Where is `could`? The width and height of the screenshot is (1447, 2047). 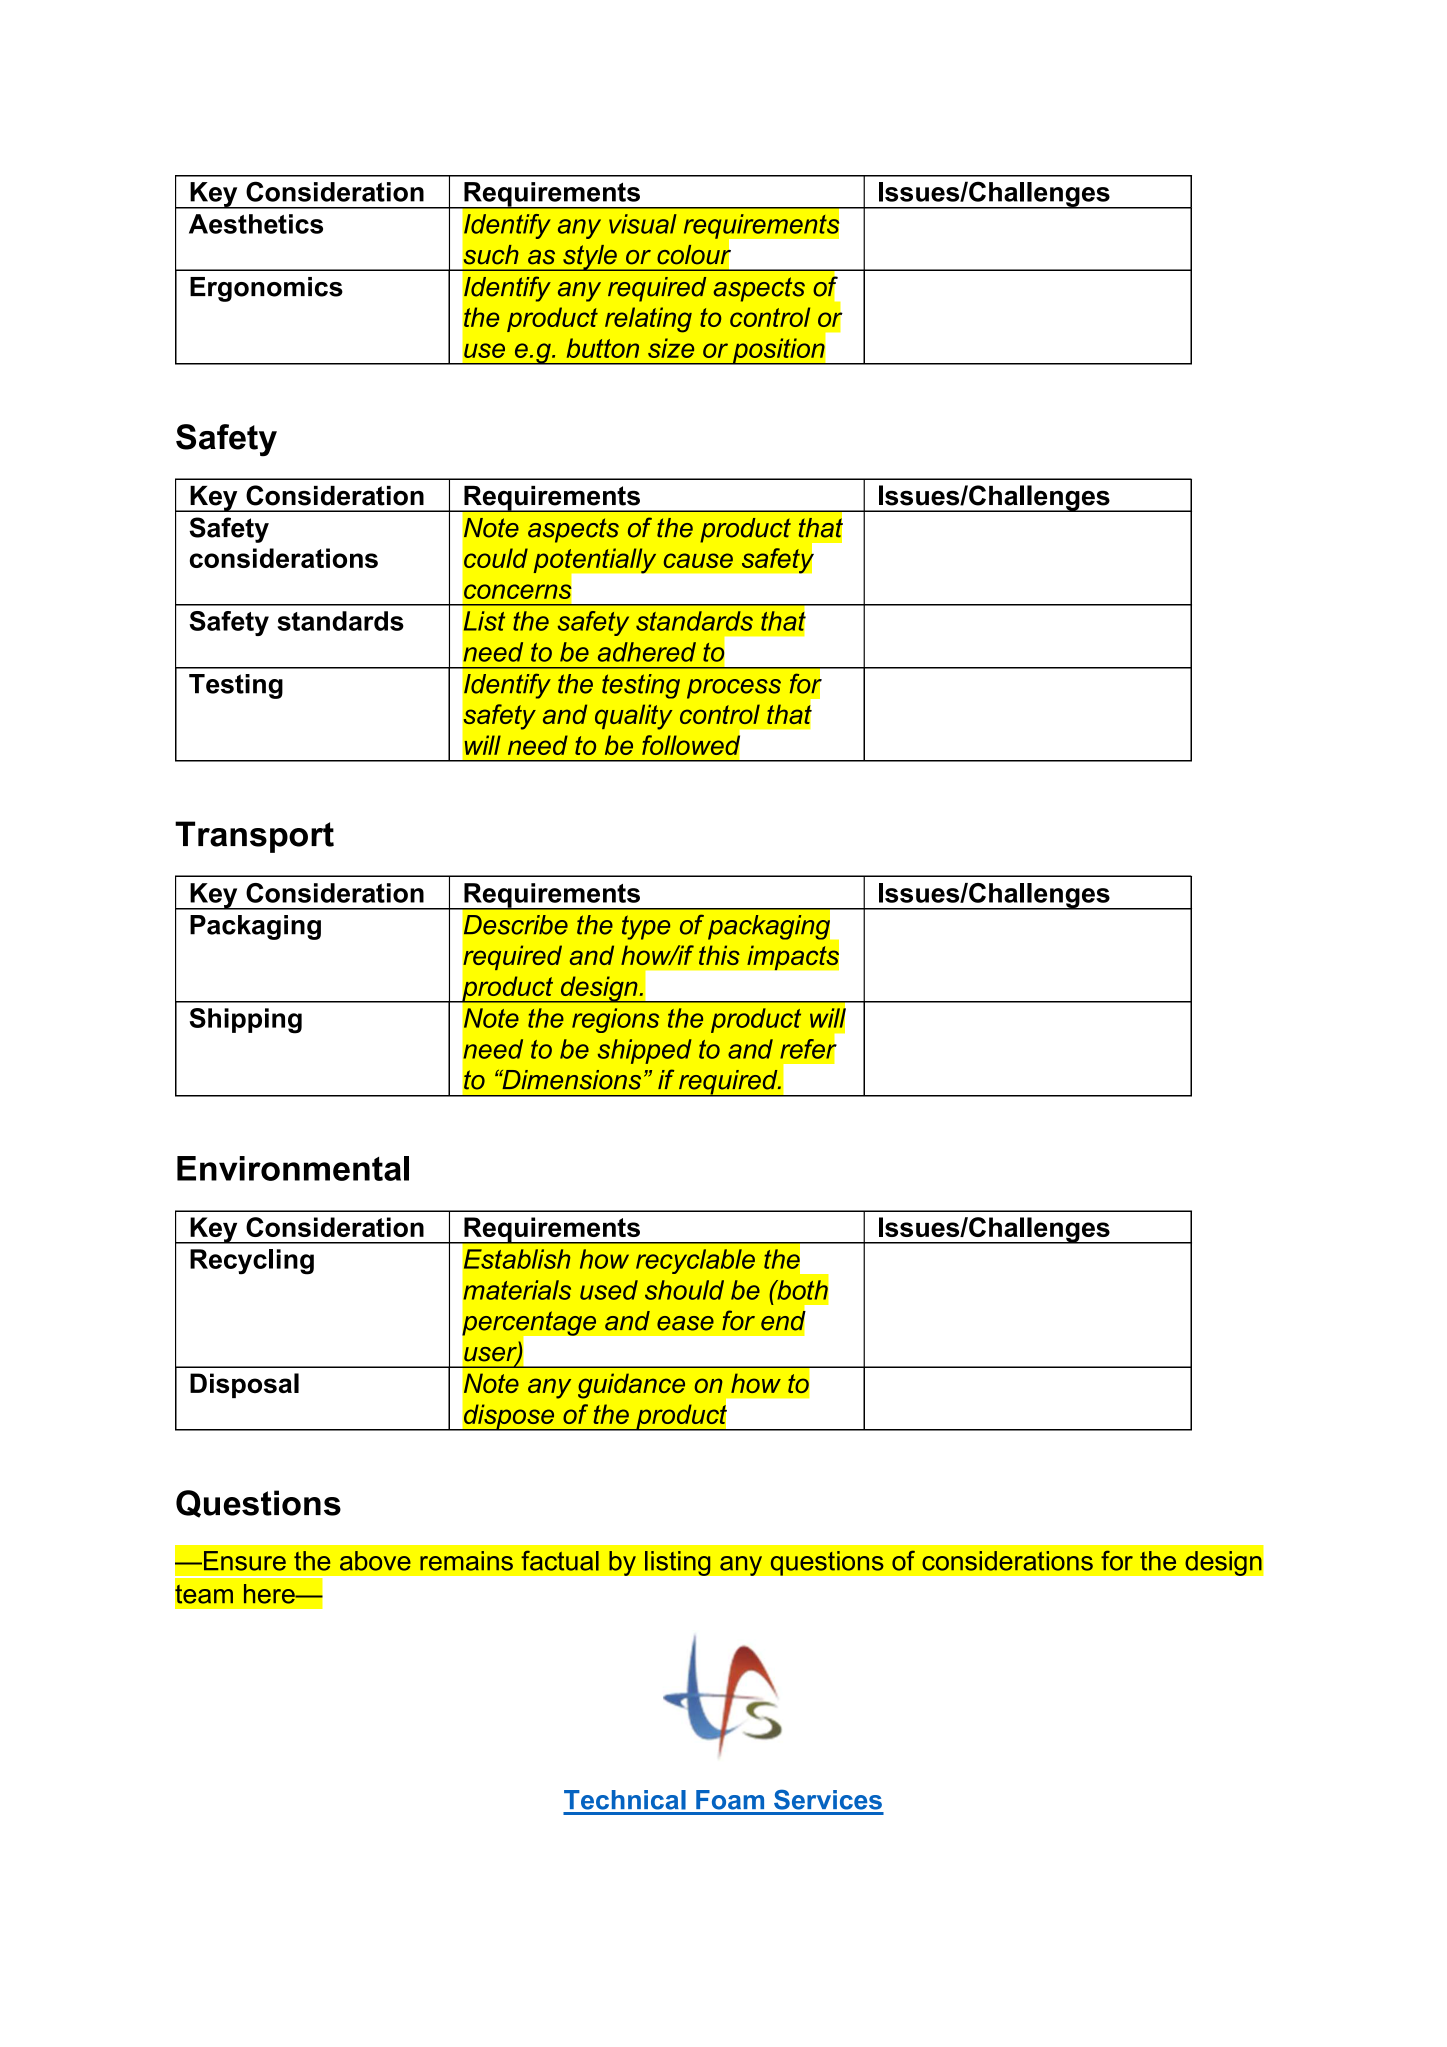 could is located at coordinates (496, 558).
